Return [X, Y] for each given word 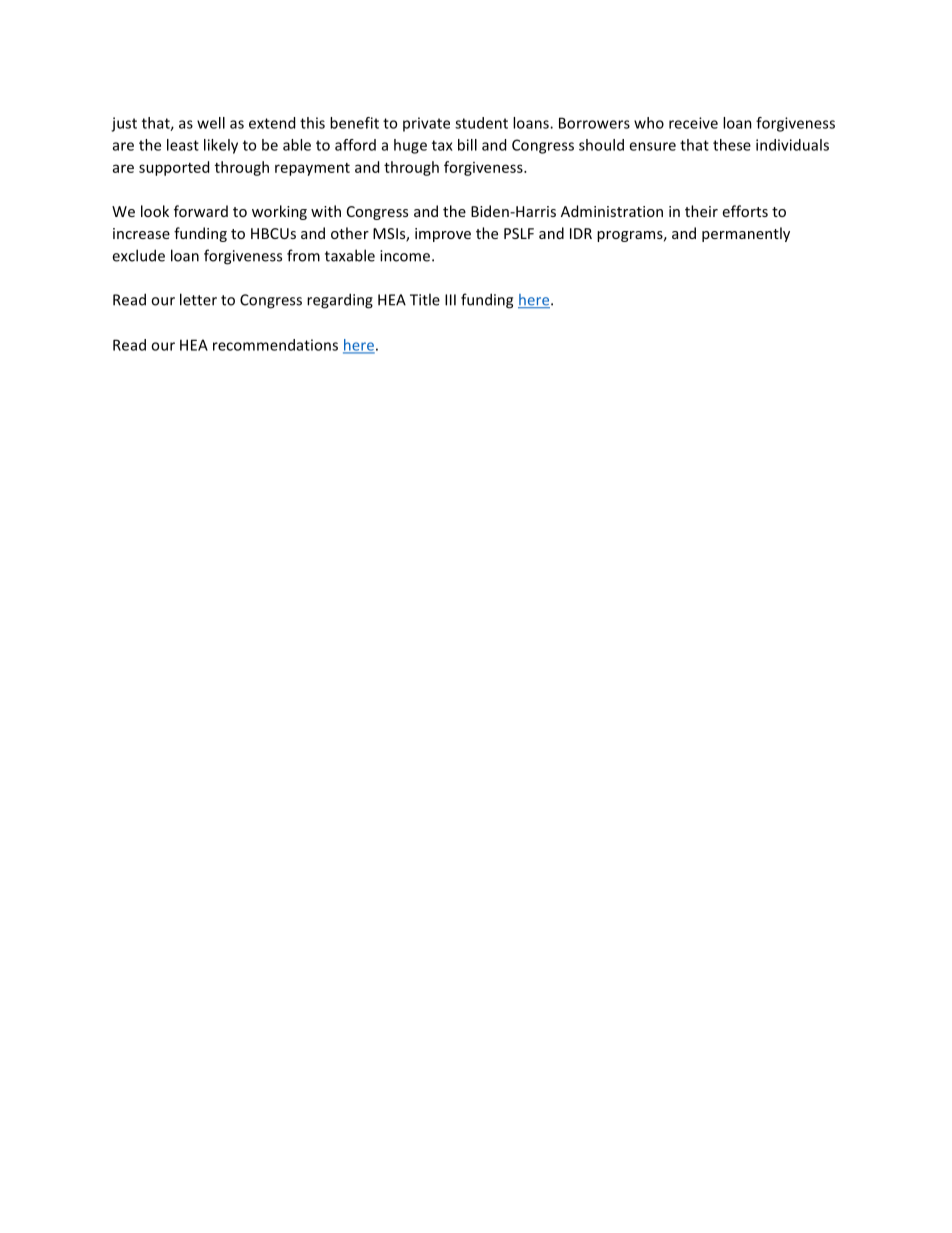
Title [425, 299]
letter [198, 299]
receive [693, 123]
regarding [340, 301]
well [211, 123]
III [450, 300]
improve [443, 235]
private [426, 124]
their [701, 211]
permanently [746, 234]
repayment [312, 169]
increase [141, 233]
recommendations [275, 345]
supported [174, 168]
